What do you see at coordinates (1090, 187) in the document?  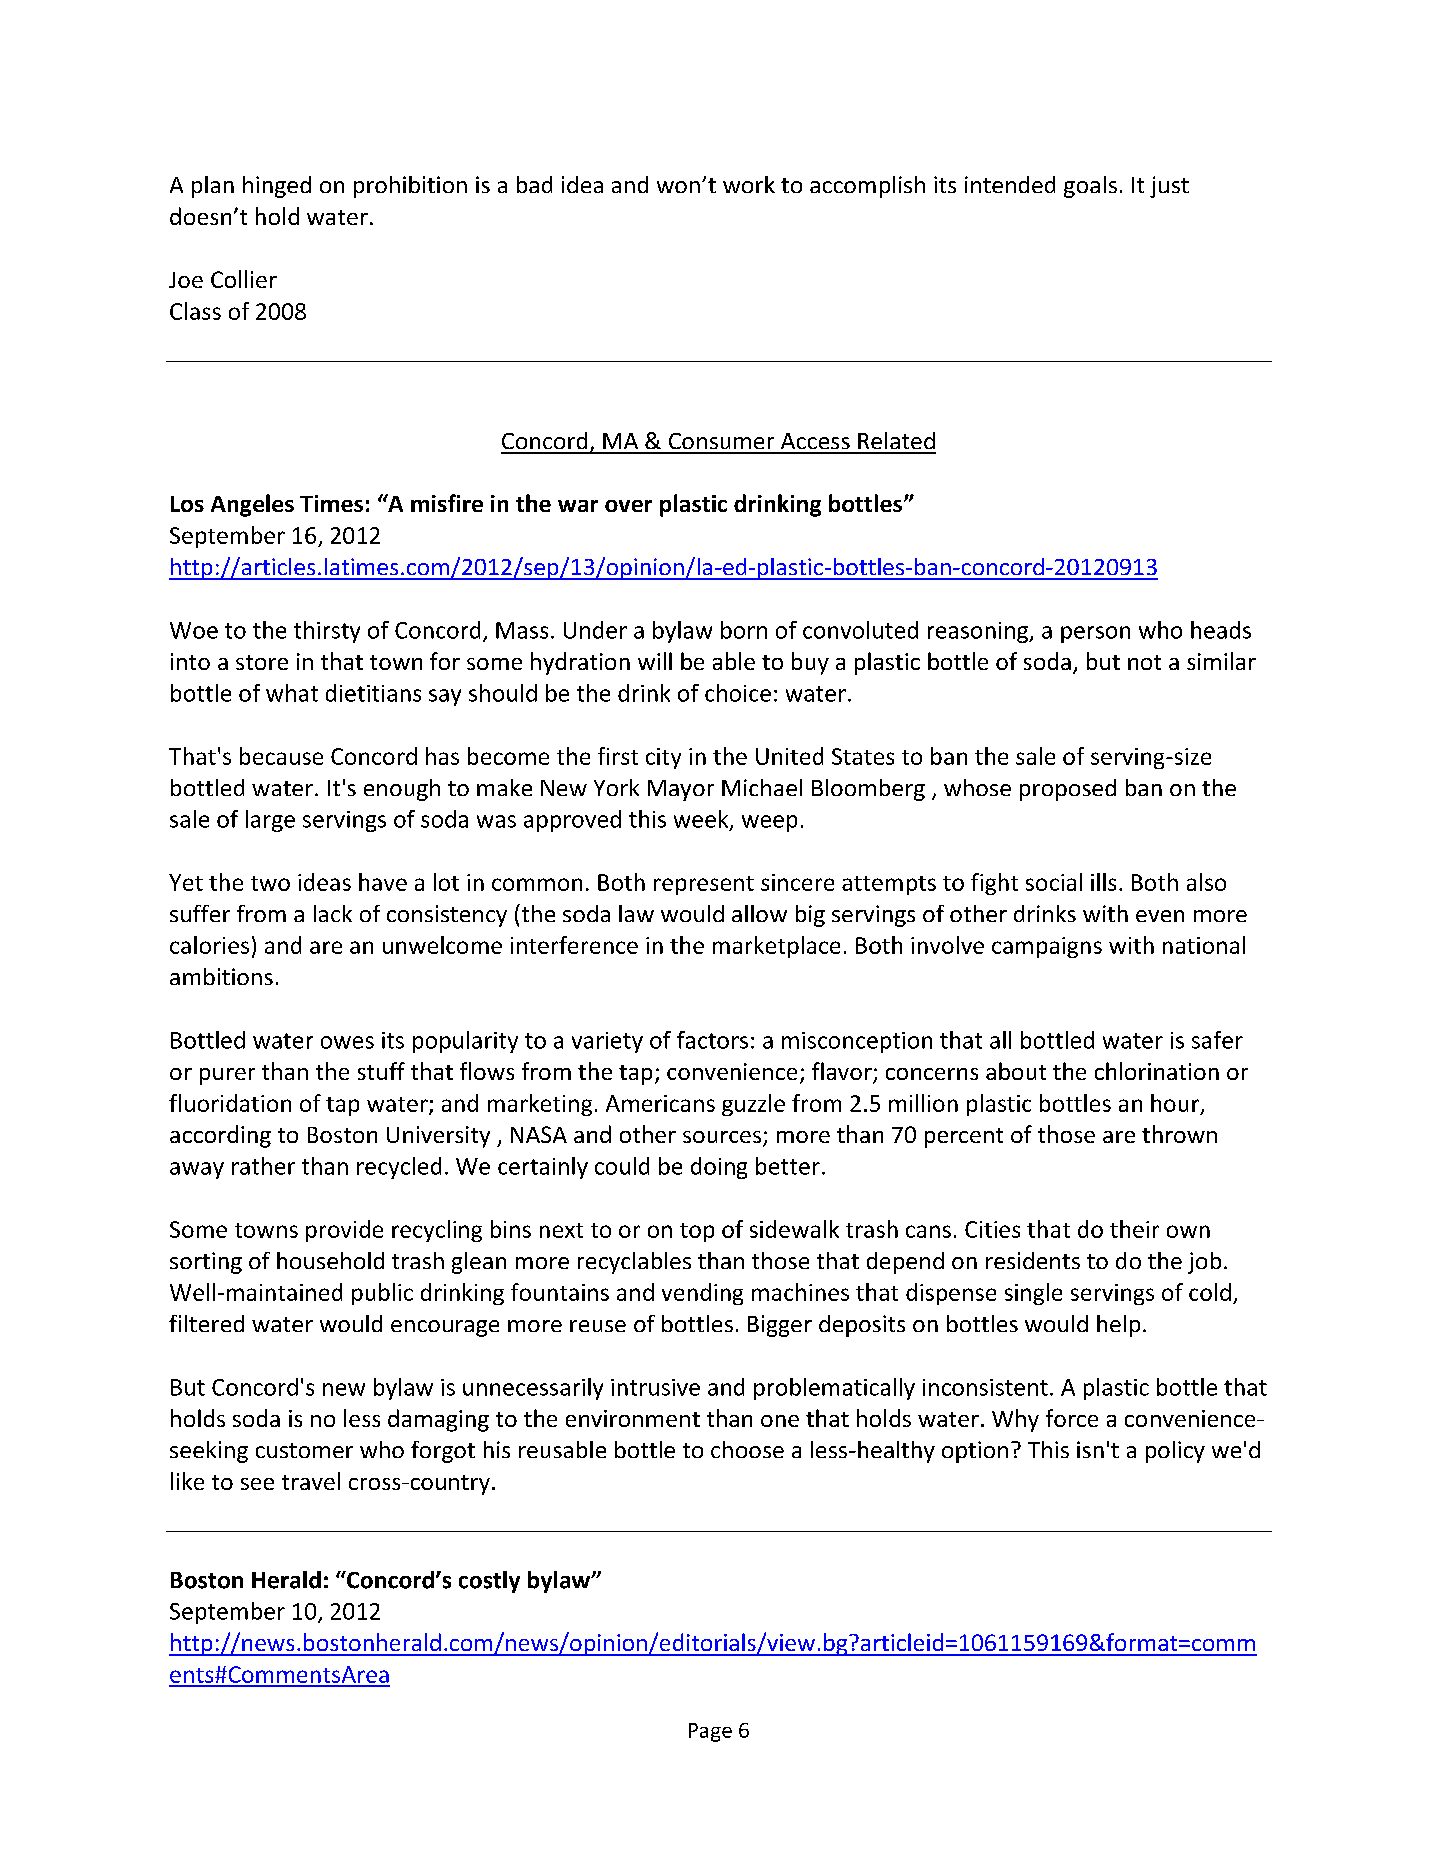 I see `goals` at bounding box center [1090, 187].
